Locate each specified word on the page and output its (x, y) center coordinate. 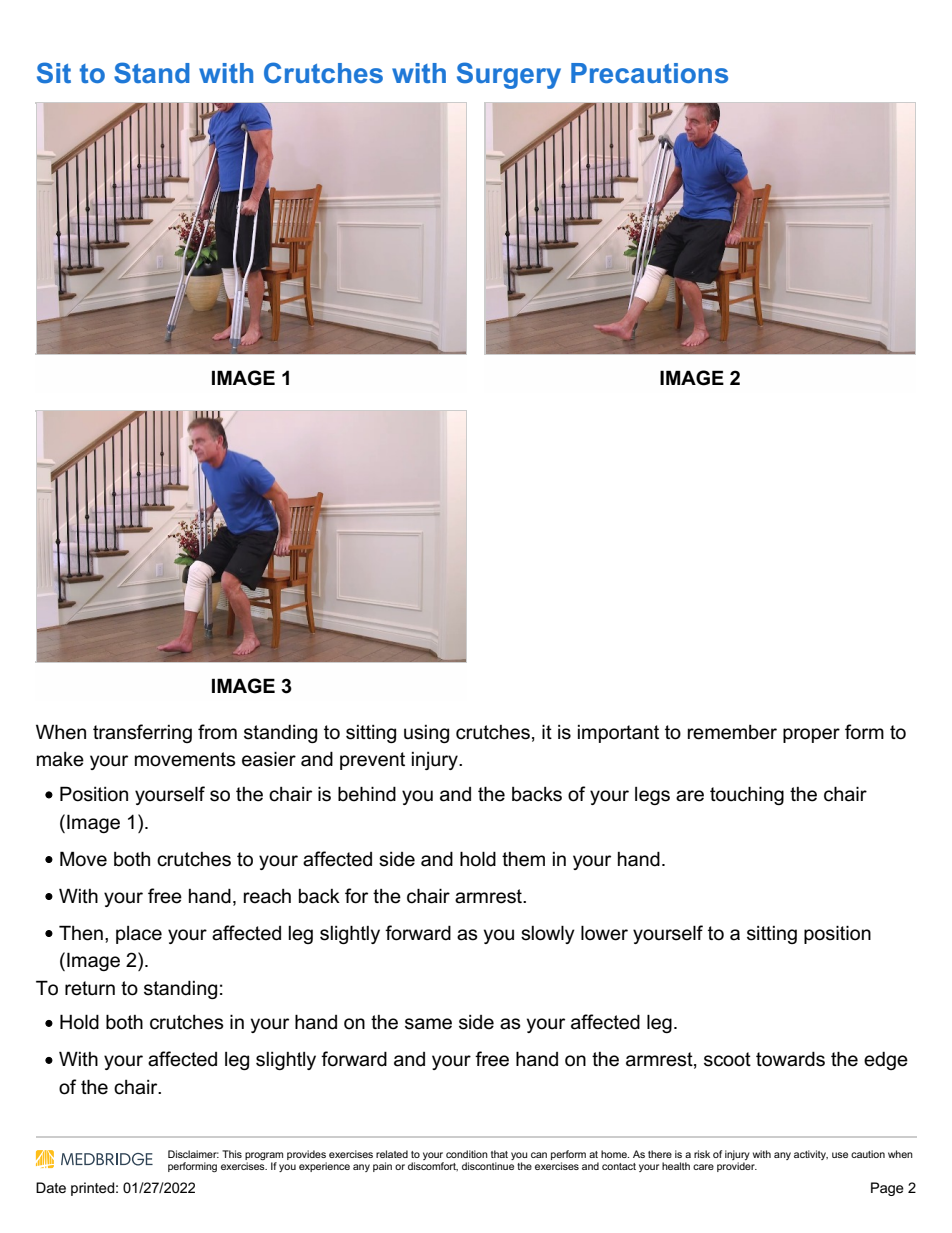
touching (747, 795)
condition (467, 1154)
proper (811, 735)
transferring (142, 733)
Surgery (509, 75)
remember (732, 732)
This (232, 1154)
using (426, 734)
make (60, 759)
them (523, 859)
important (618, 734)
